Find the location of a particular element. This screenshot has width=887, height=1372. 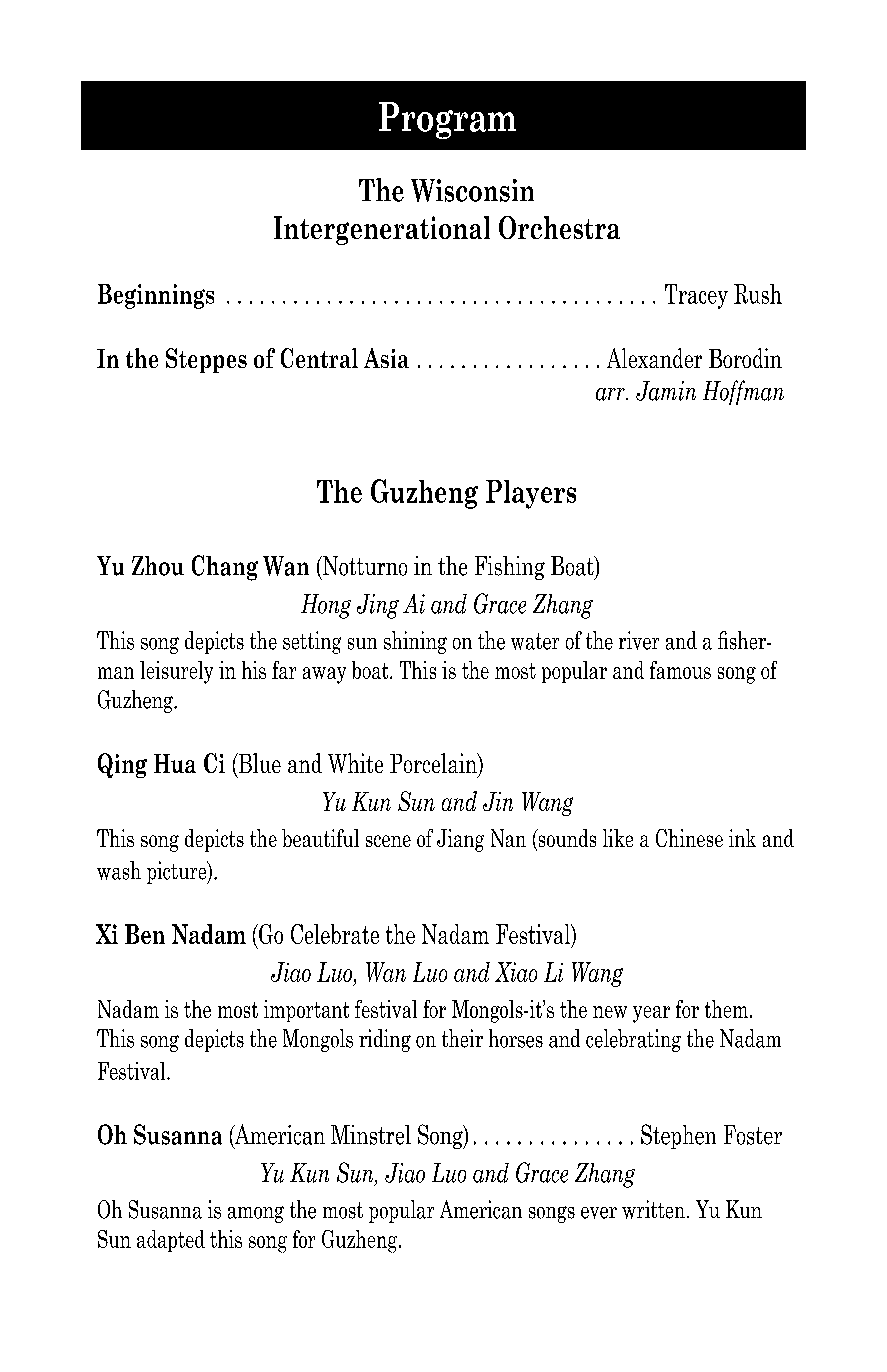

Minstrel is located at coordinates (371, 1135).
